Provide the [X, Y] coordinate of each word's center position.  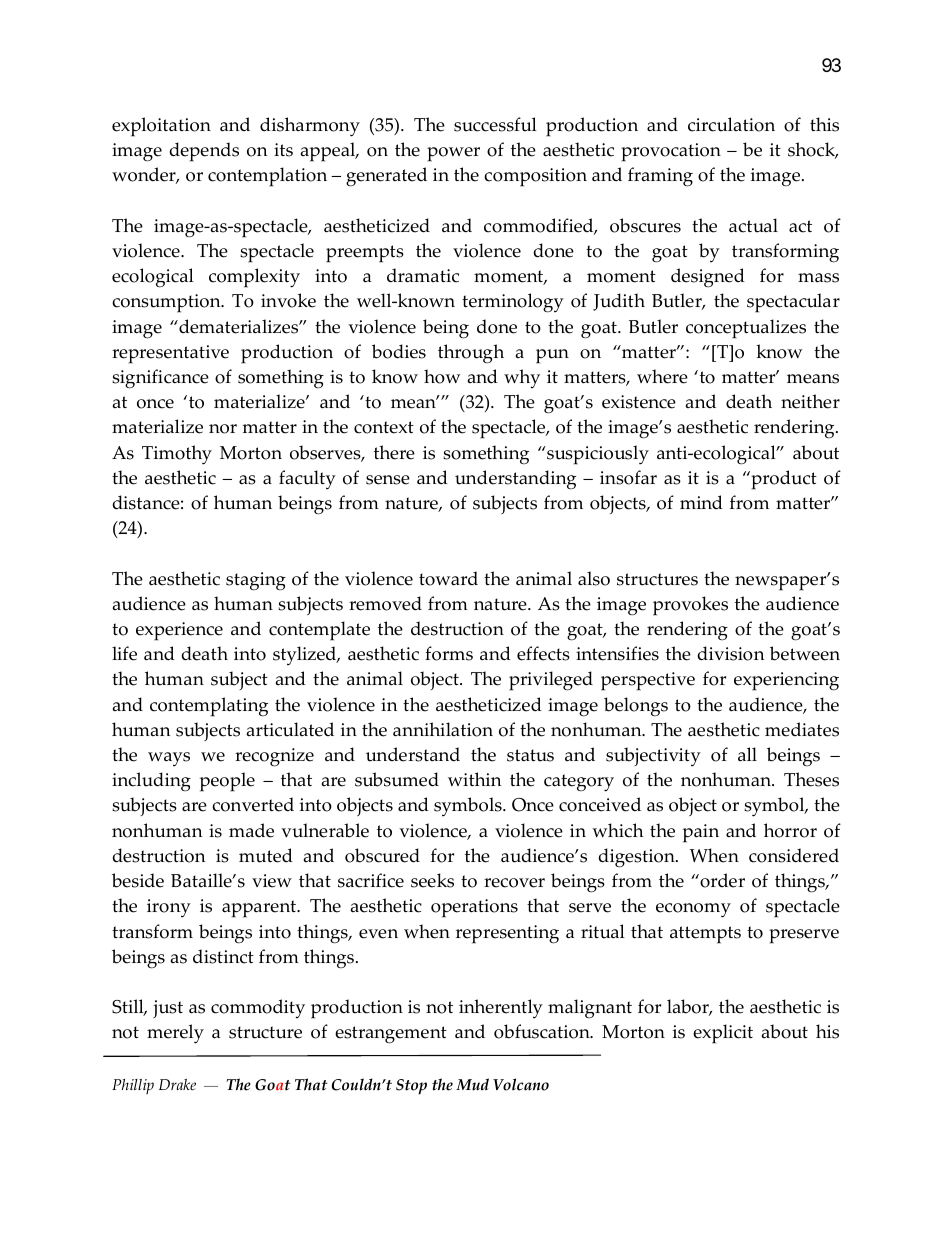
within [474, 779]
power [453, 154]
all [747, 754]
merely [175, 1034]
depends [204, 152]
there [394, 452]
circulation [731, 124]
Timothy [177, 455]
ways [169, 759]
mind [701, 502]
